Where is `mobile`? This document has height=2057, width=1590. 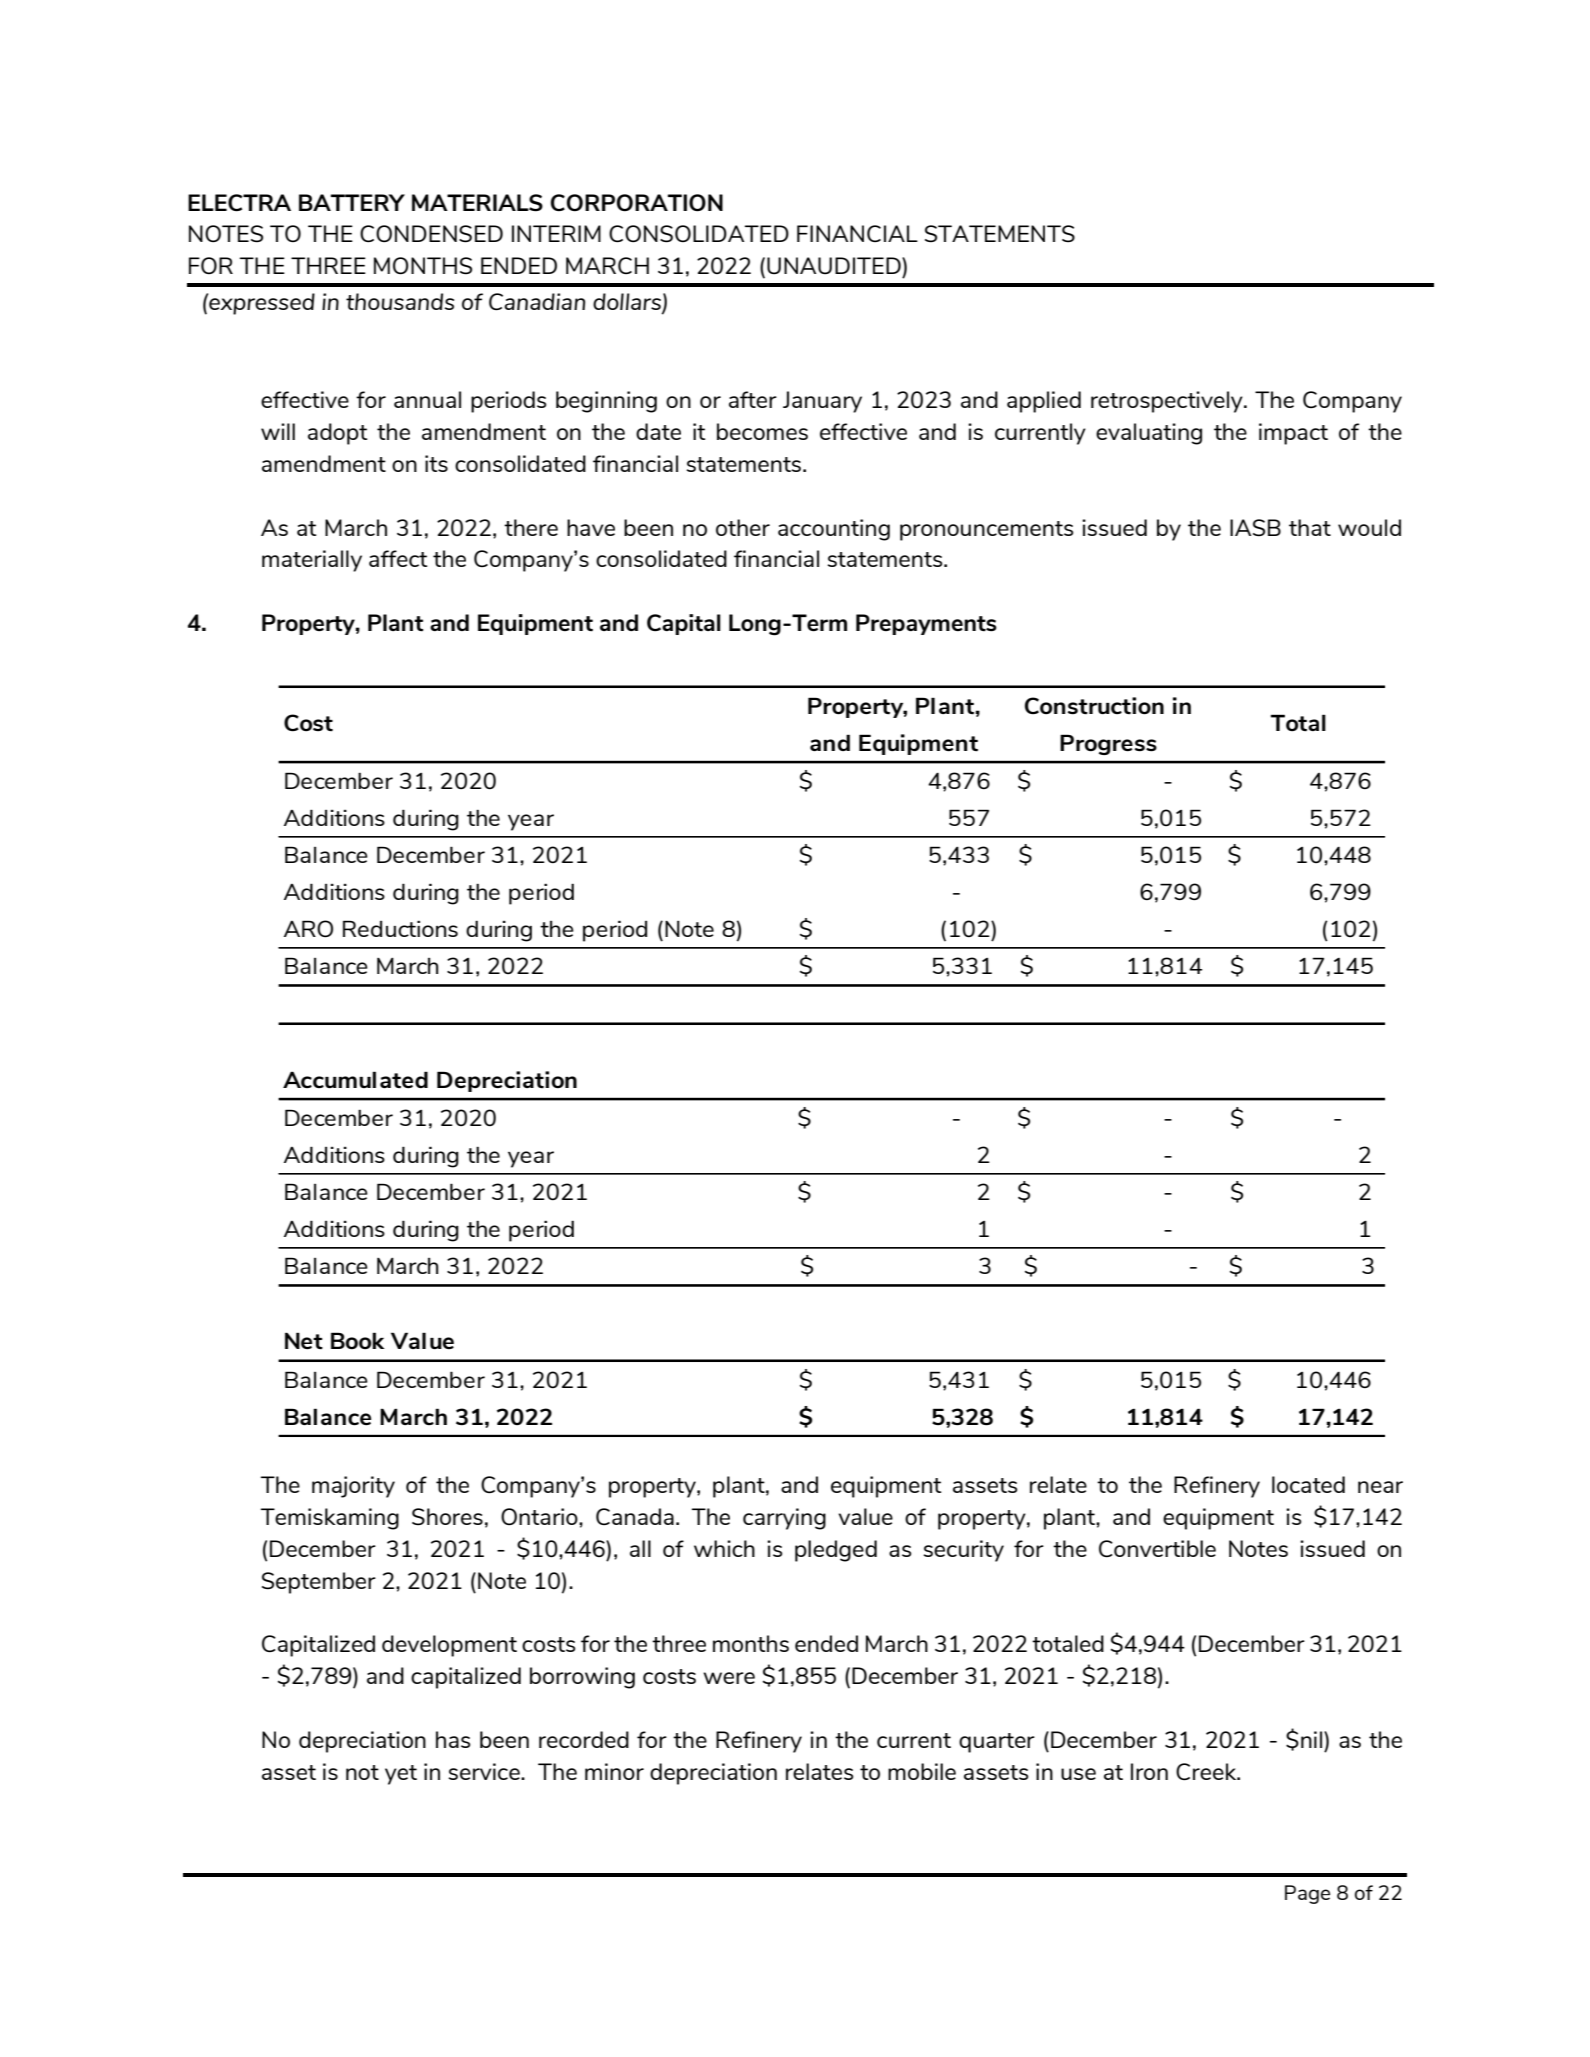
mobile is located at coordinates (922, 1771).
